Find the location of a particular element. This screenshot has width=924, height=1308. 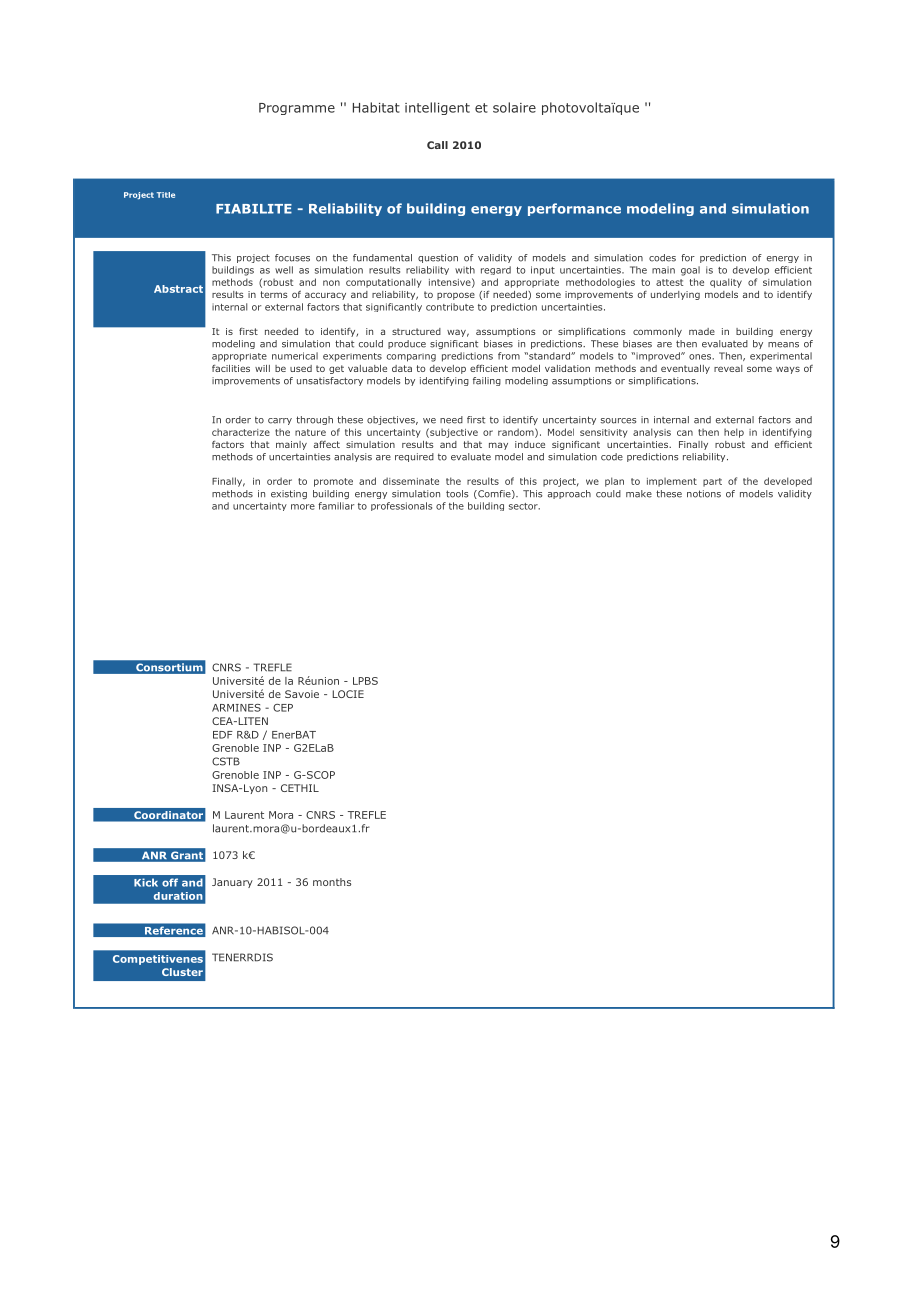

professionals is located at coordinates (401, 506).
